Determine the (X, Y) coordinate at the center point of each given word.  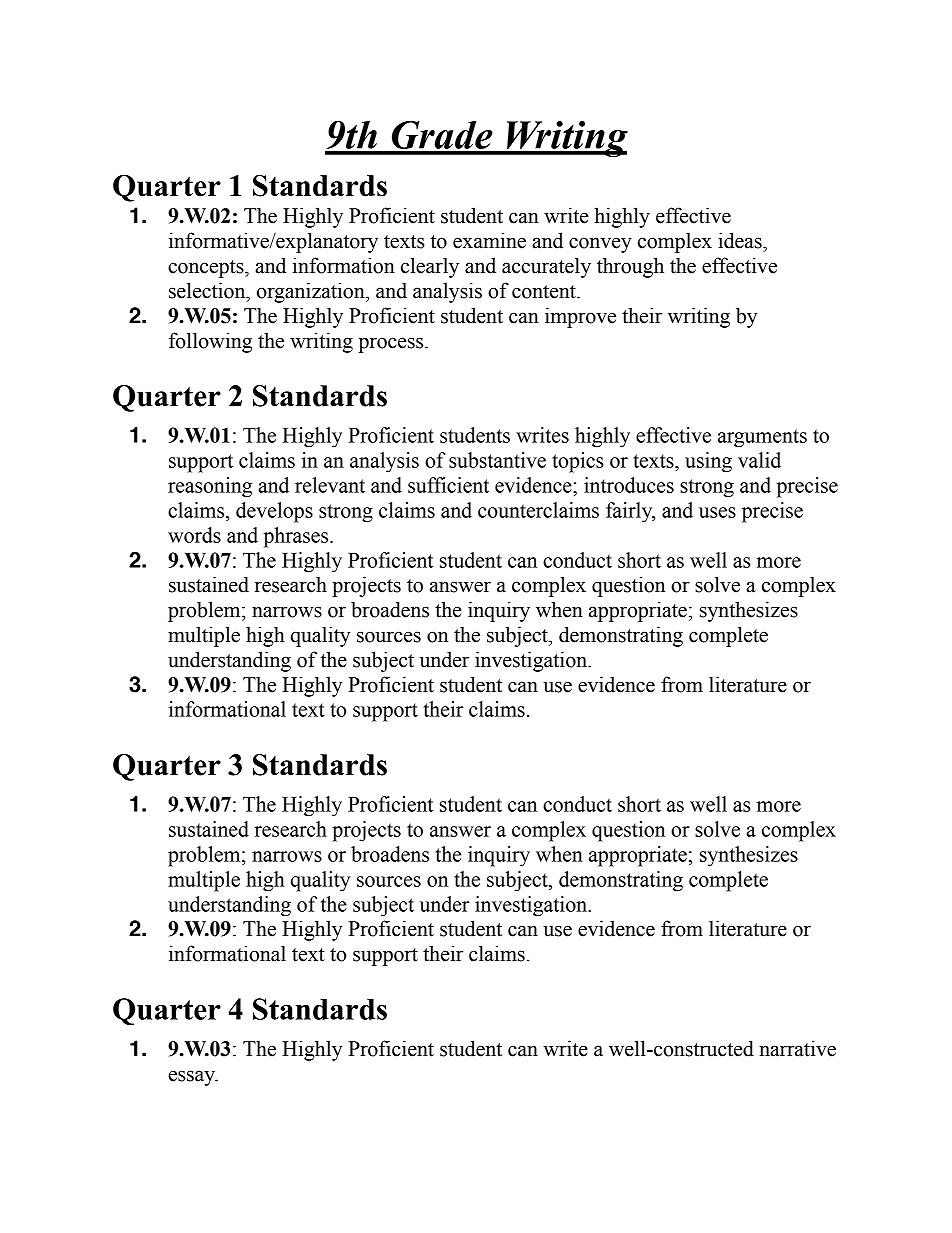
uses (717, 512)
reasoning (210, 487)
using (708, 462)
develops (274, 512)
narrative (797, 1048)
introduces (629, 485)
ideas (741, 240)
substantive (497, 460)
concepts (207, 269)
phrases (297, 537)
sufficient (448, 485)
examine (489, 240)
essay (193, 1078)
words (194, 535)
